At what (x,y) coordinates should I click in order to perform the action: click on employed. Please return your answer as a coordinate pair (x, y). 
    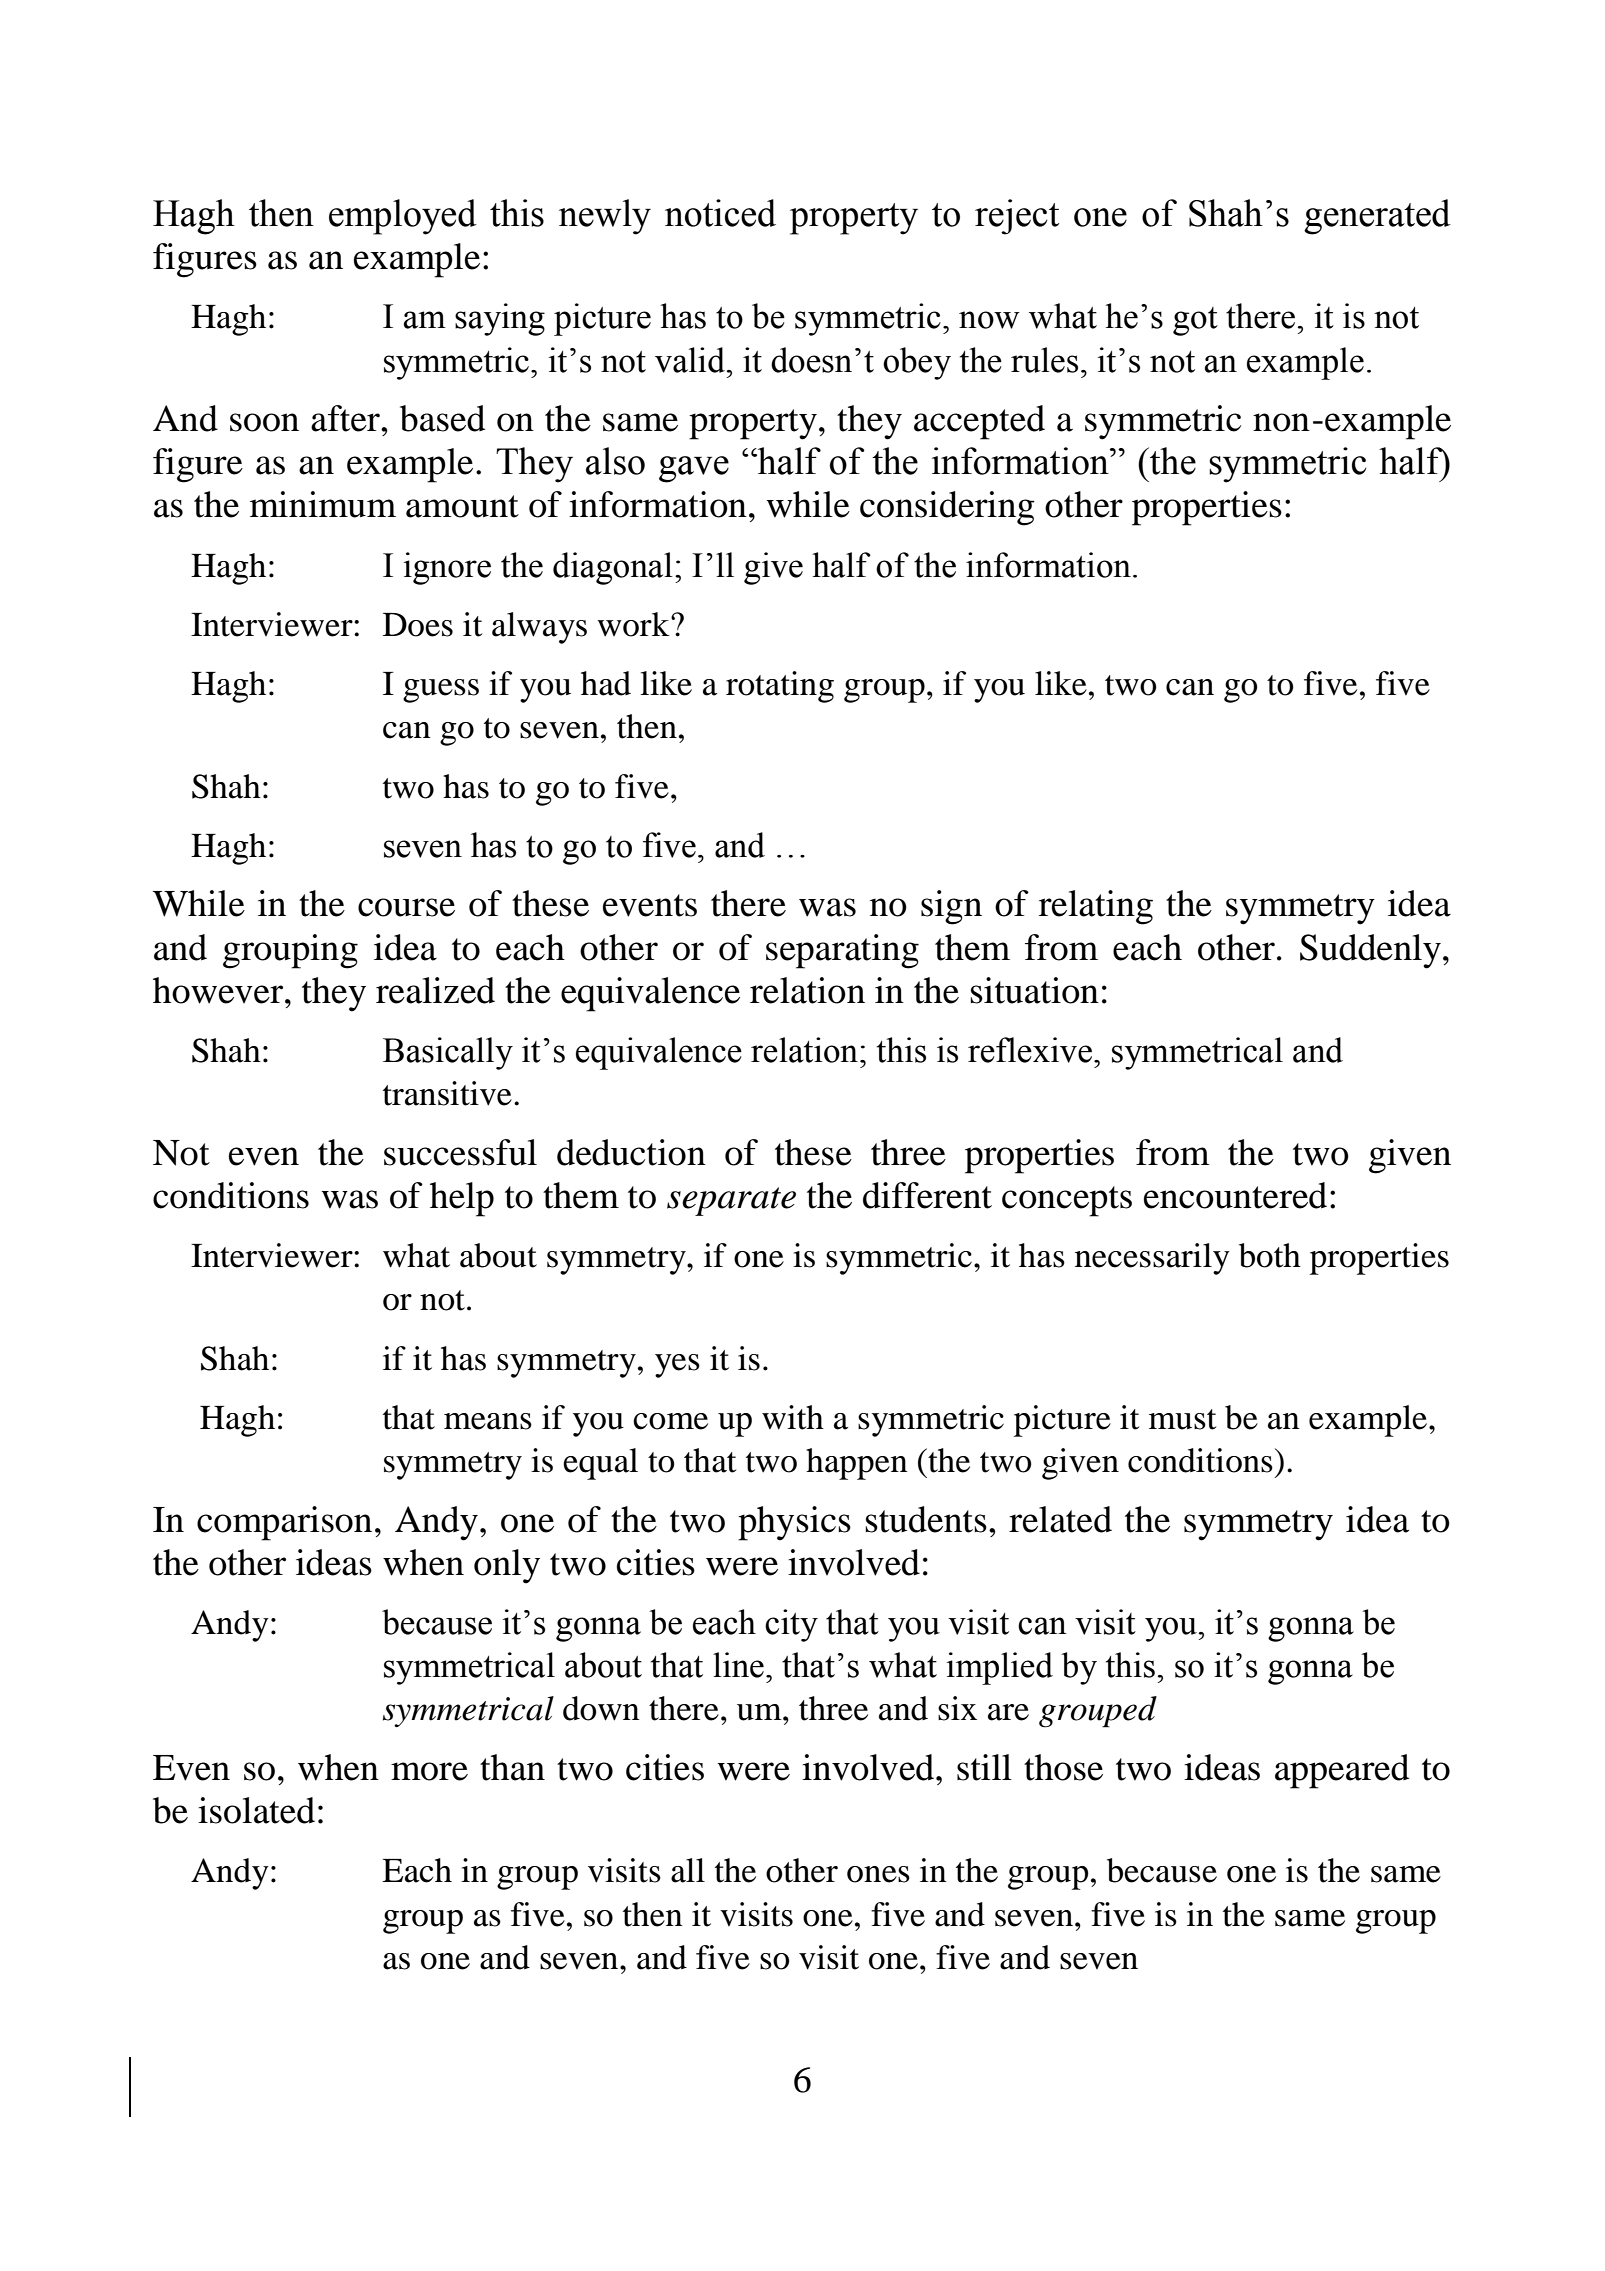
    Looking at the image, I should click on (403, 217).
